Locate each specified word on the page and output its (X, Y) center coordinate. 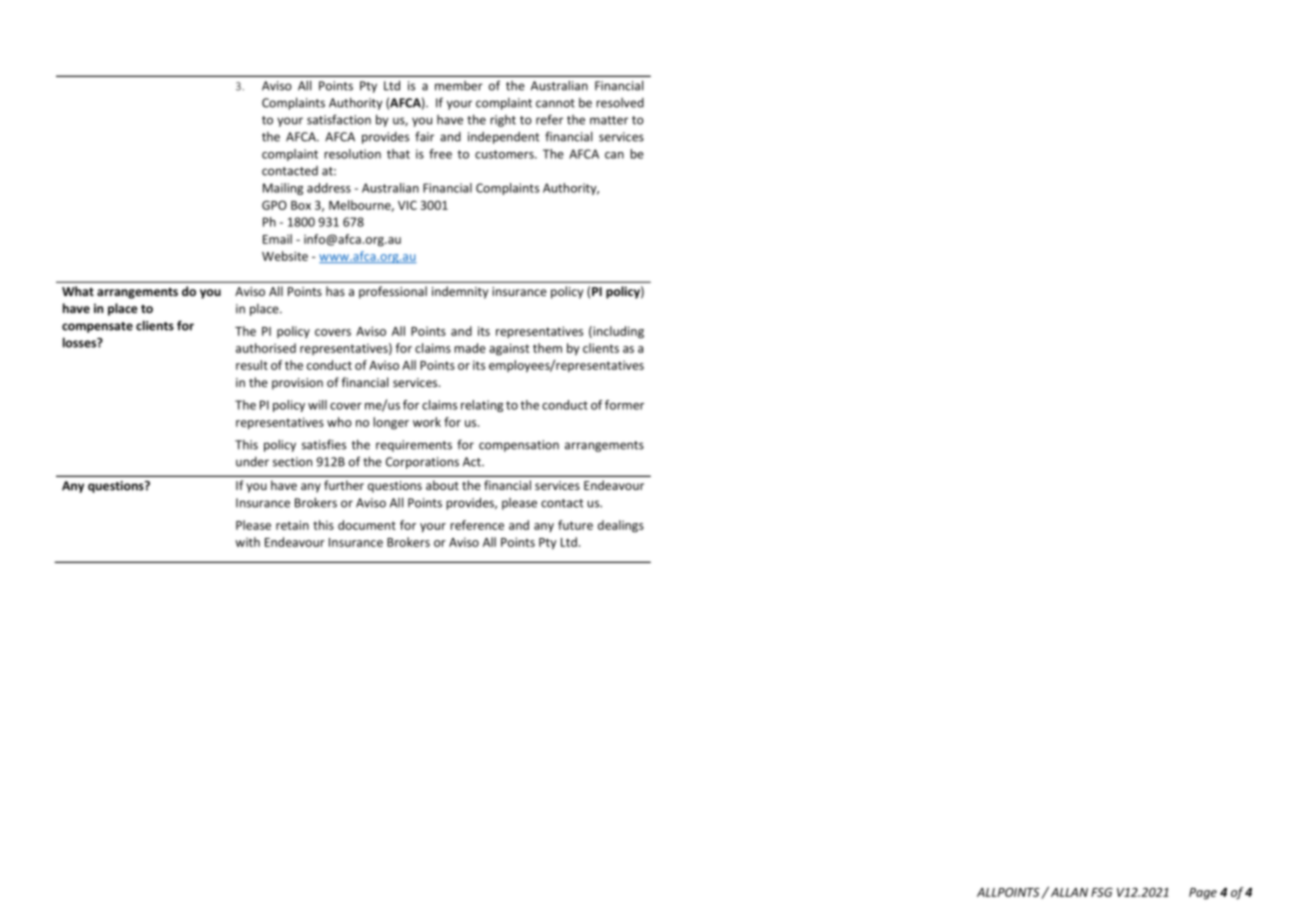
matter (609, 120)
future (575, 525)
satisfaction (339, 119)
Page (1203, 894)
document (367, 525)
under (252, 462)
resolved (620, 103)
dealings (621, 526)
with (247, 542)
